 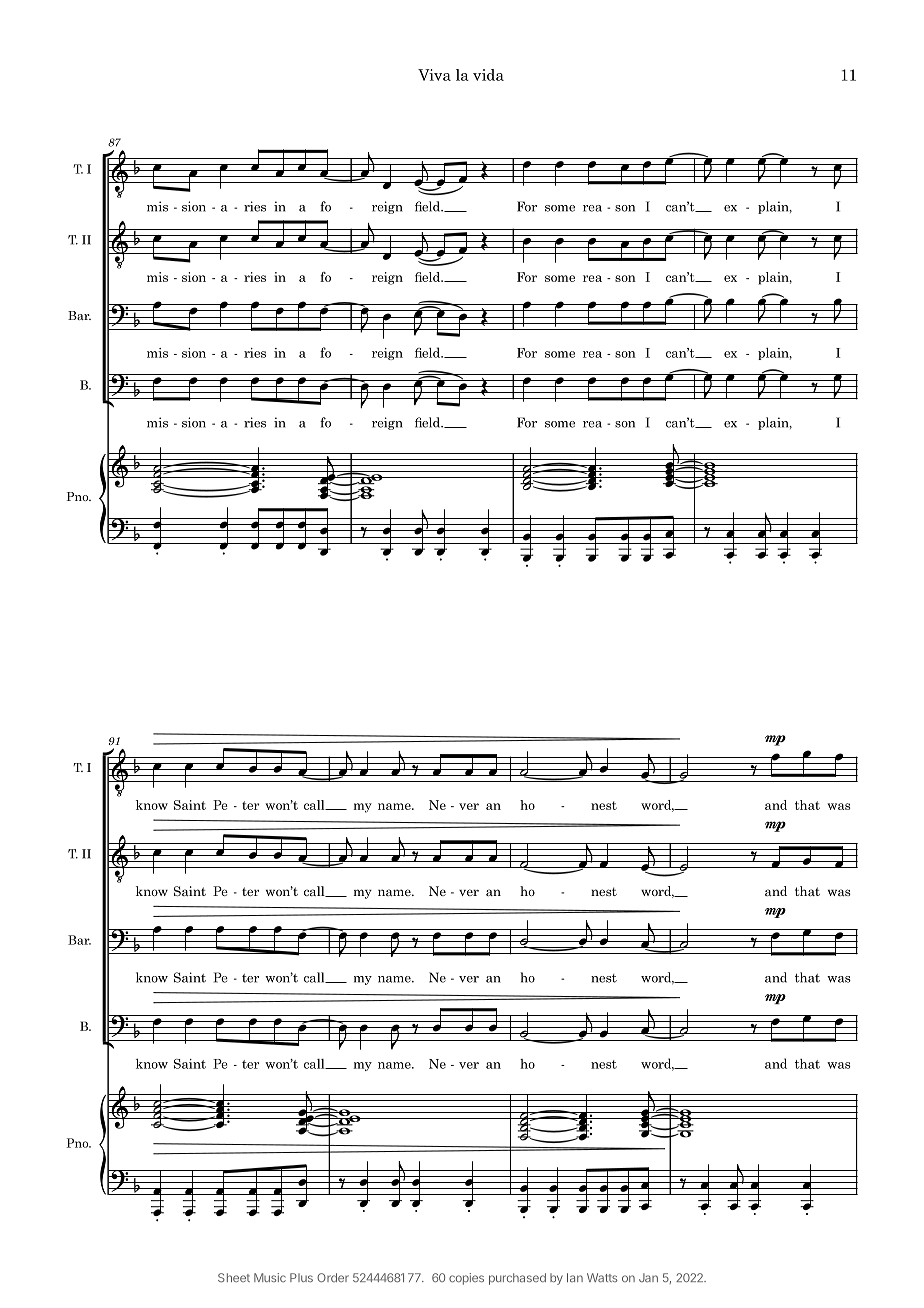 What do you see at coordinates (602, 1278) in the screenshot?
I see `Watts` at bounding box center [602, 1278].
